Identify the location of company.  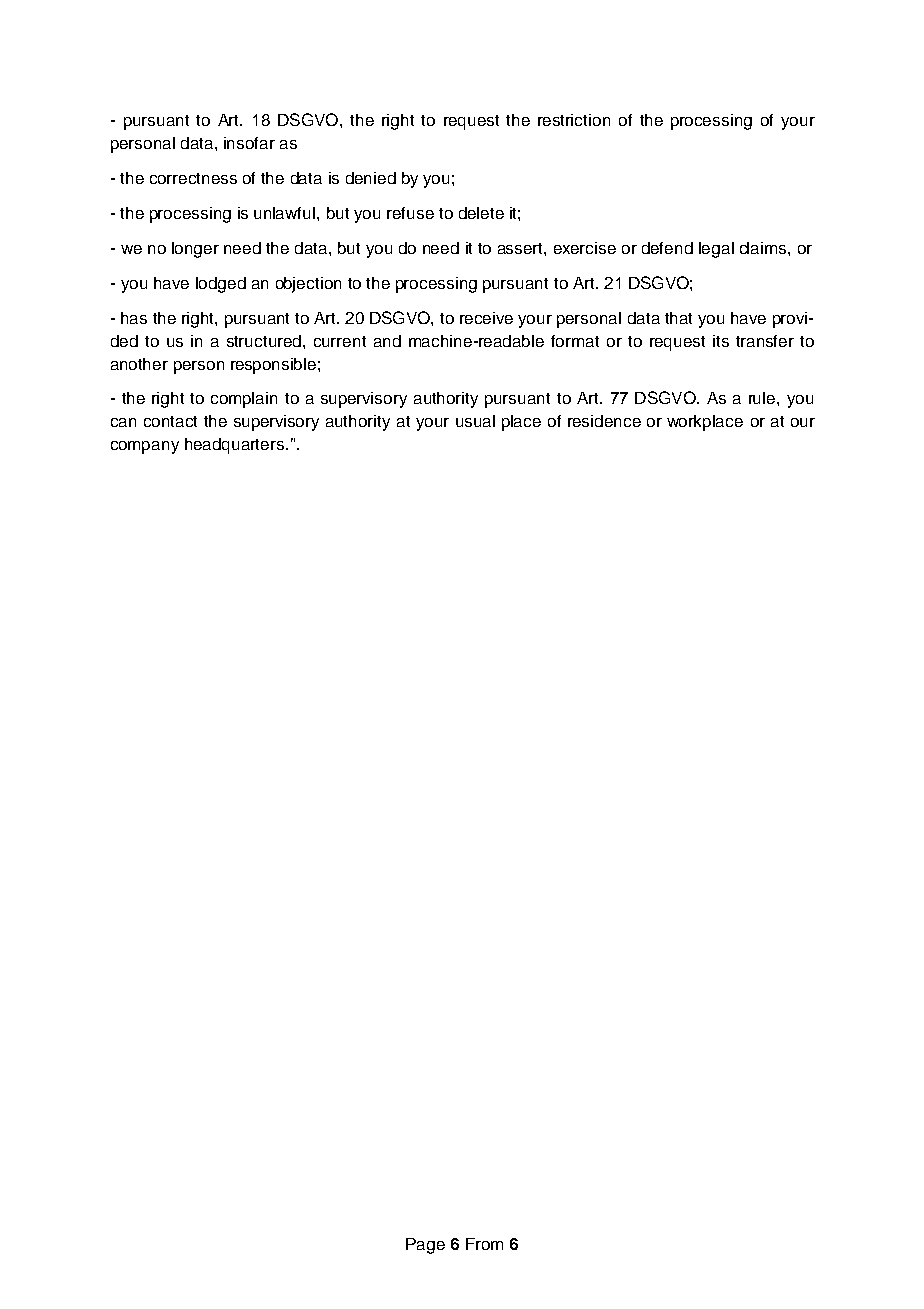
(145, 447).
